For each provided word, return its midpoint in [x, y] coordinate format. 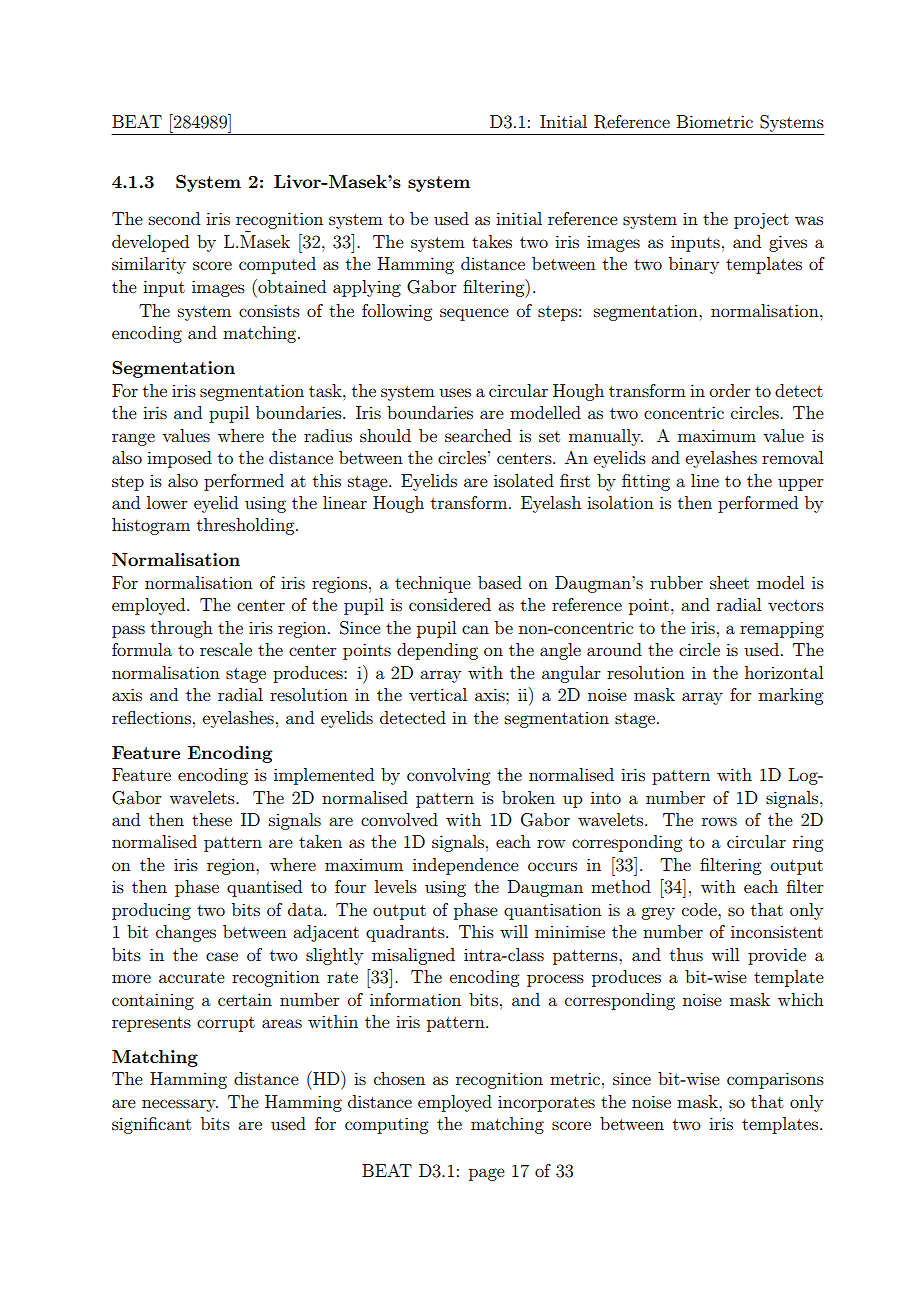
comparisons [775, 1080]
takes [492, 241]
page [487, 1174]
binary [694, 265]
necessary [180, 1105]
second [174, 218]
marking [791, 696]
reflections [151, 717]
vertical [438, 694]
